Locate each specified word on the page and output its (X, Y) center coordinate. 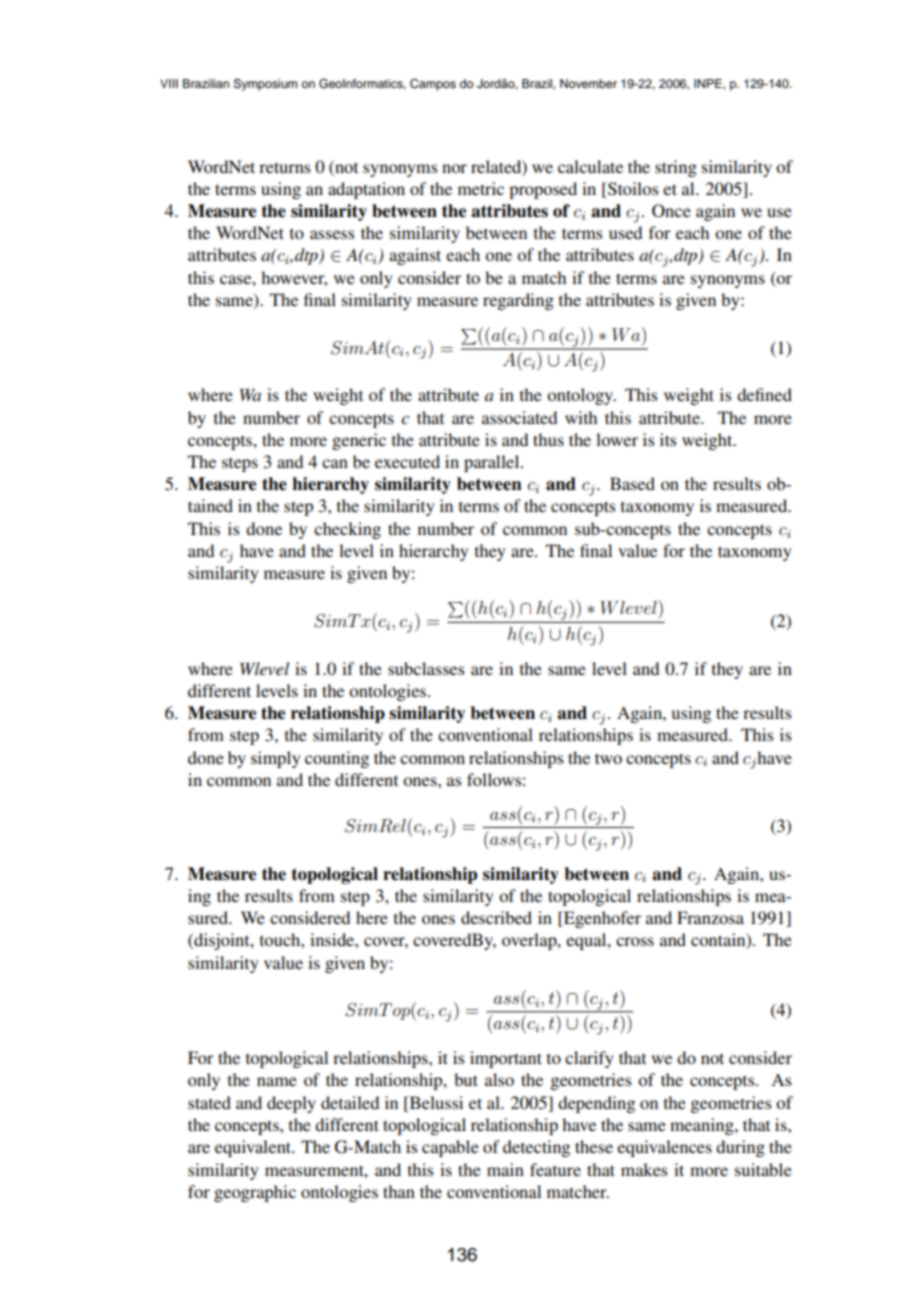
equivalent (254, 1148)
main (505, 1169)
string (676, 168)
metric (481, 188)
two (608, 758)
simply (276, 759)
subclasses (426, 668)
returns (284, 167)
